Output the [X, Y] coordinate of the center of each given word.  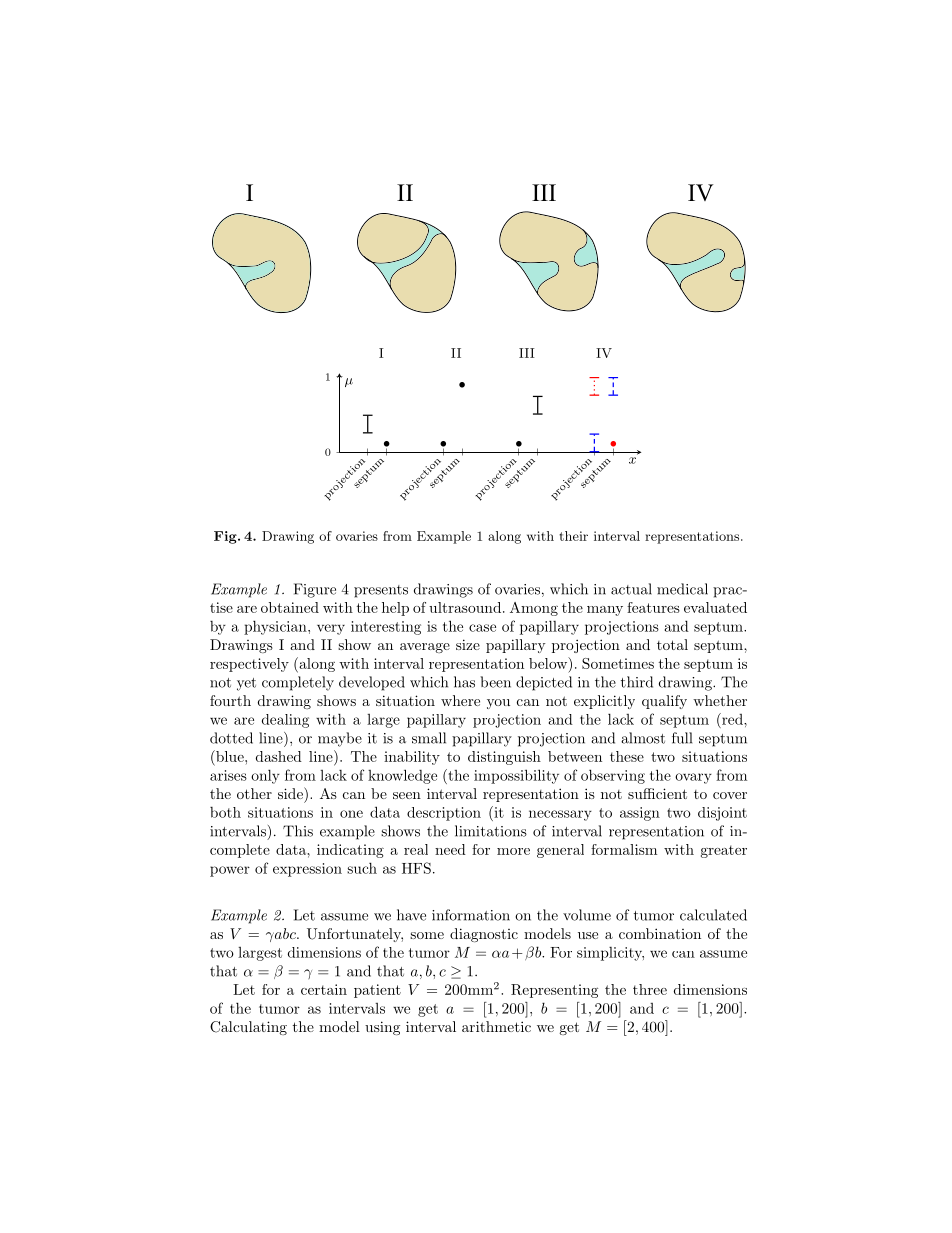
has [464, 682]
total [672, 644]
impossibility [516, 776]
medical [682, 589]
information [471, 915]
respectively [249, 665]
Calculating [248, 1028]
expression [307, 870]
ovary [693, 778]
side [291, 793]
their [573, 536]
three [650, 989]
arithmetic [496, 1026]
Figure [315, 590]
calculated [713, 915]
